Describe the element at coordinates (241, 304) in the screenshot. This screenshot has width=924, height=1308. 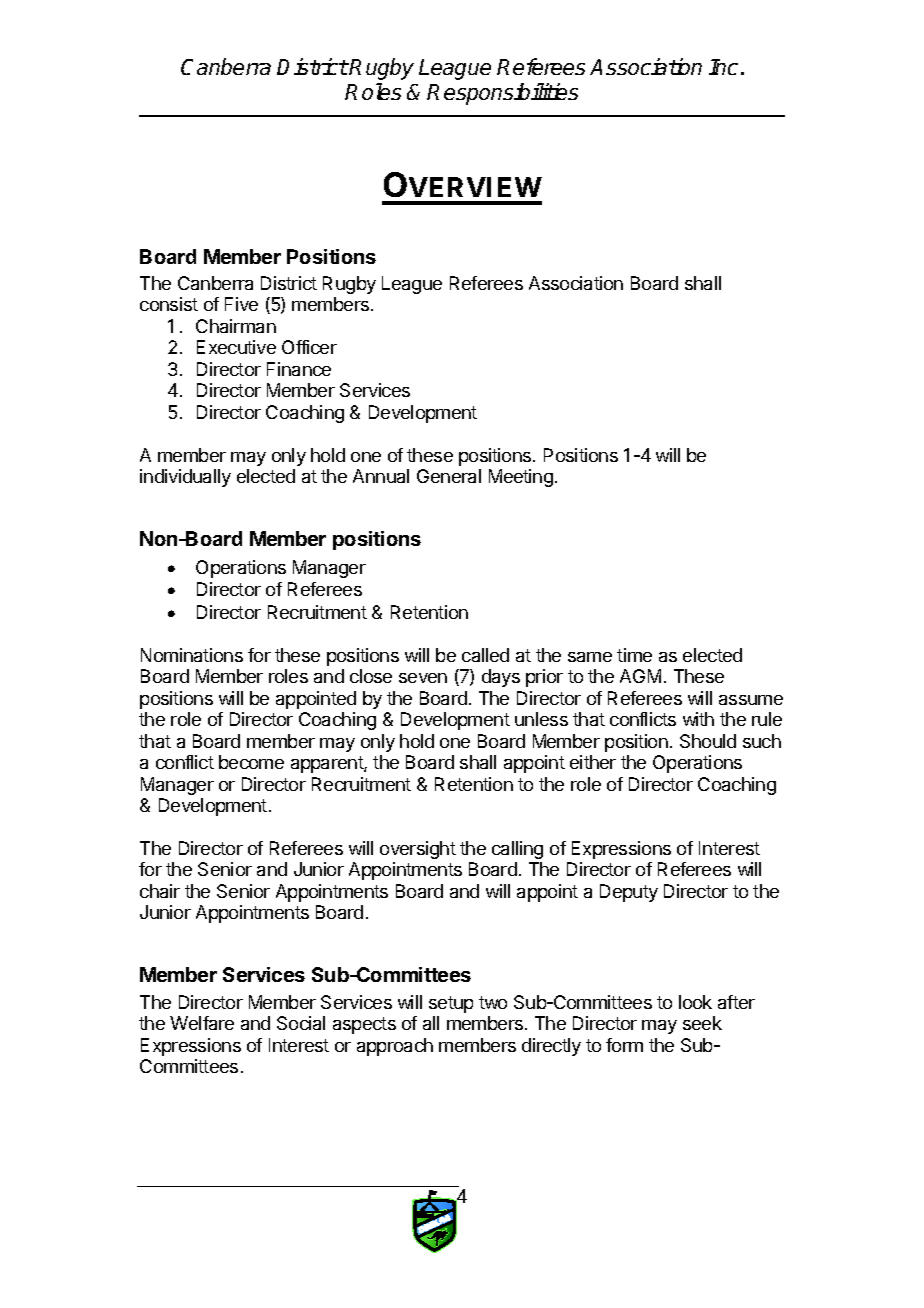
I see `Five` at that location.
